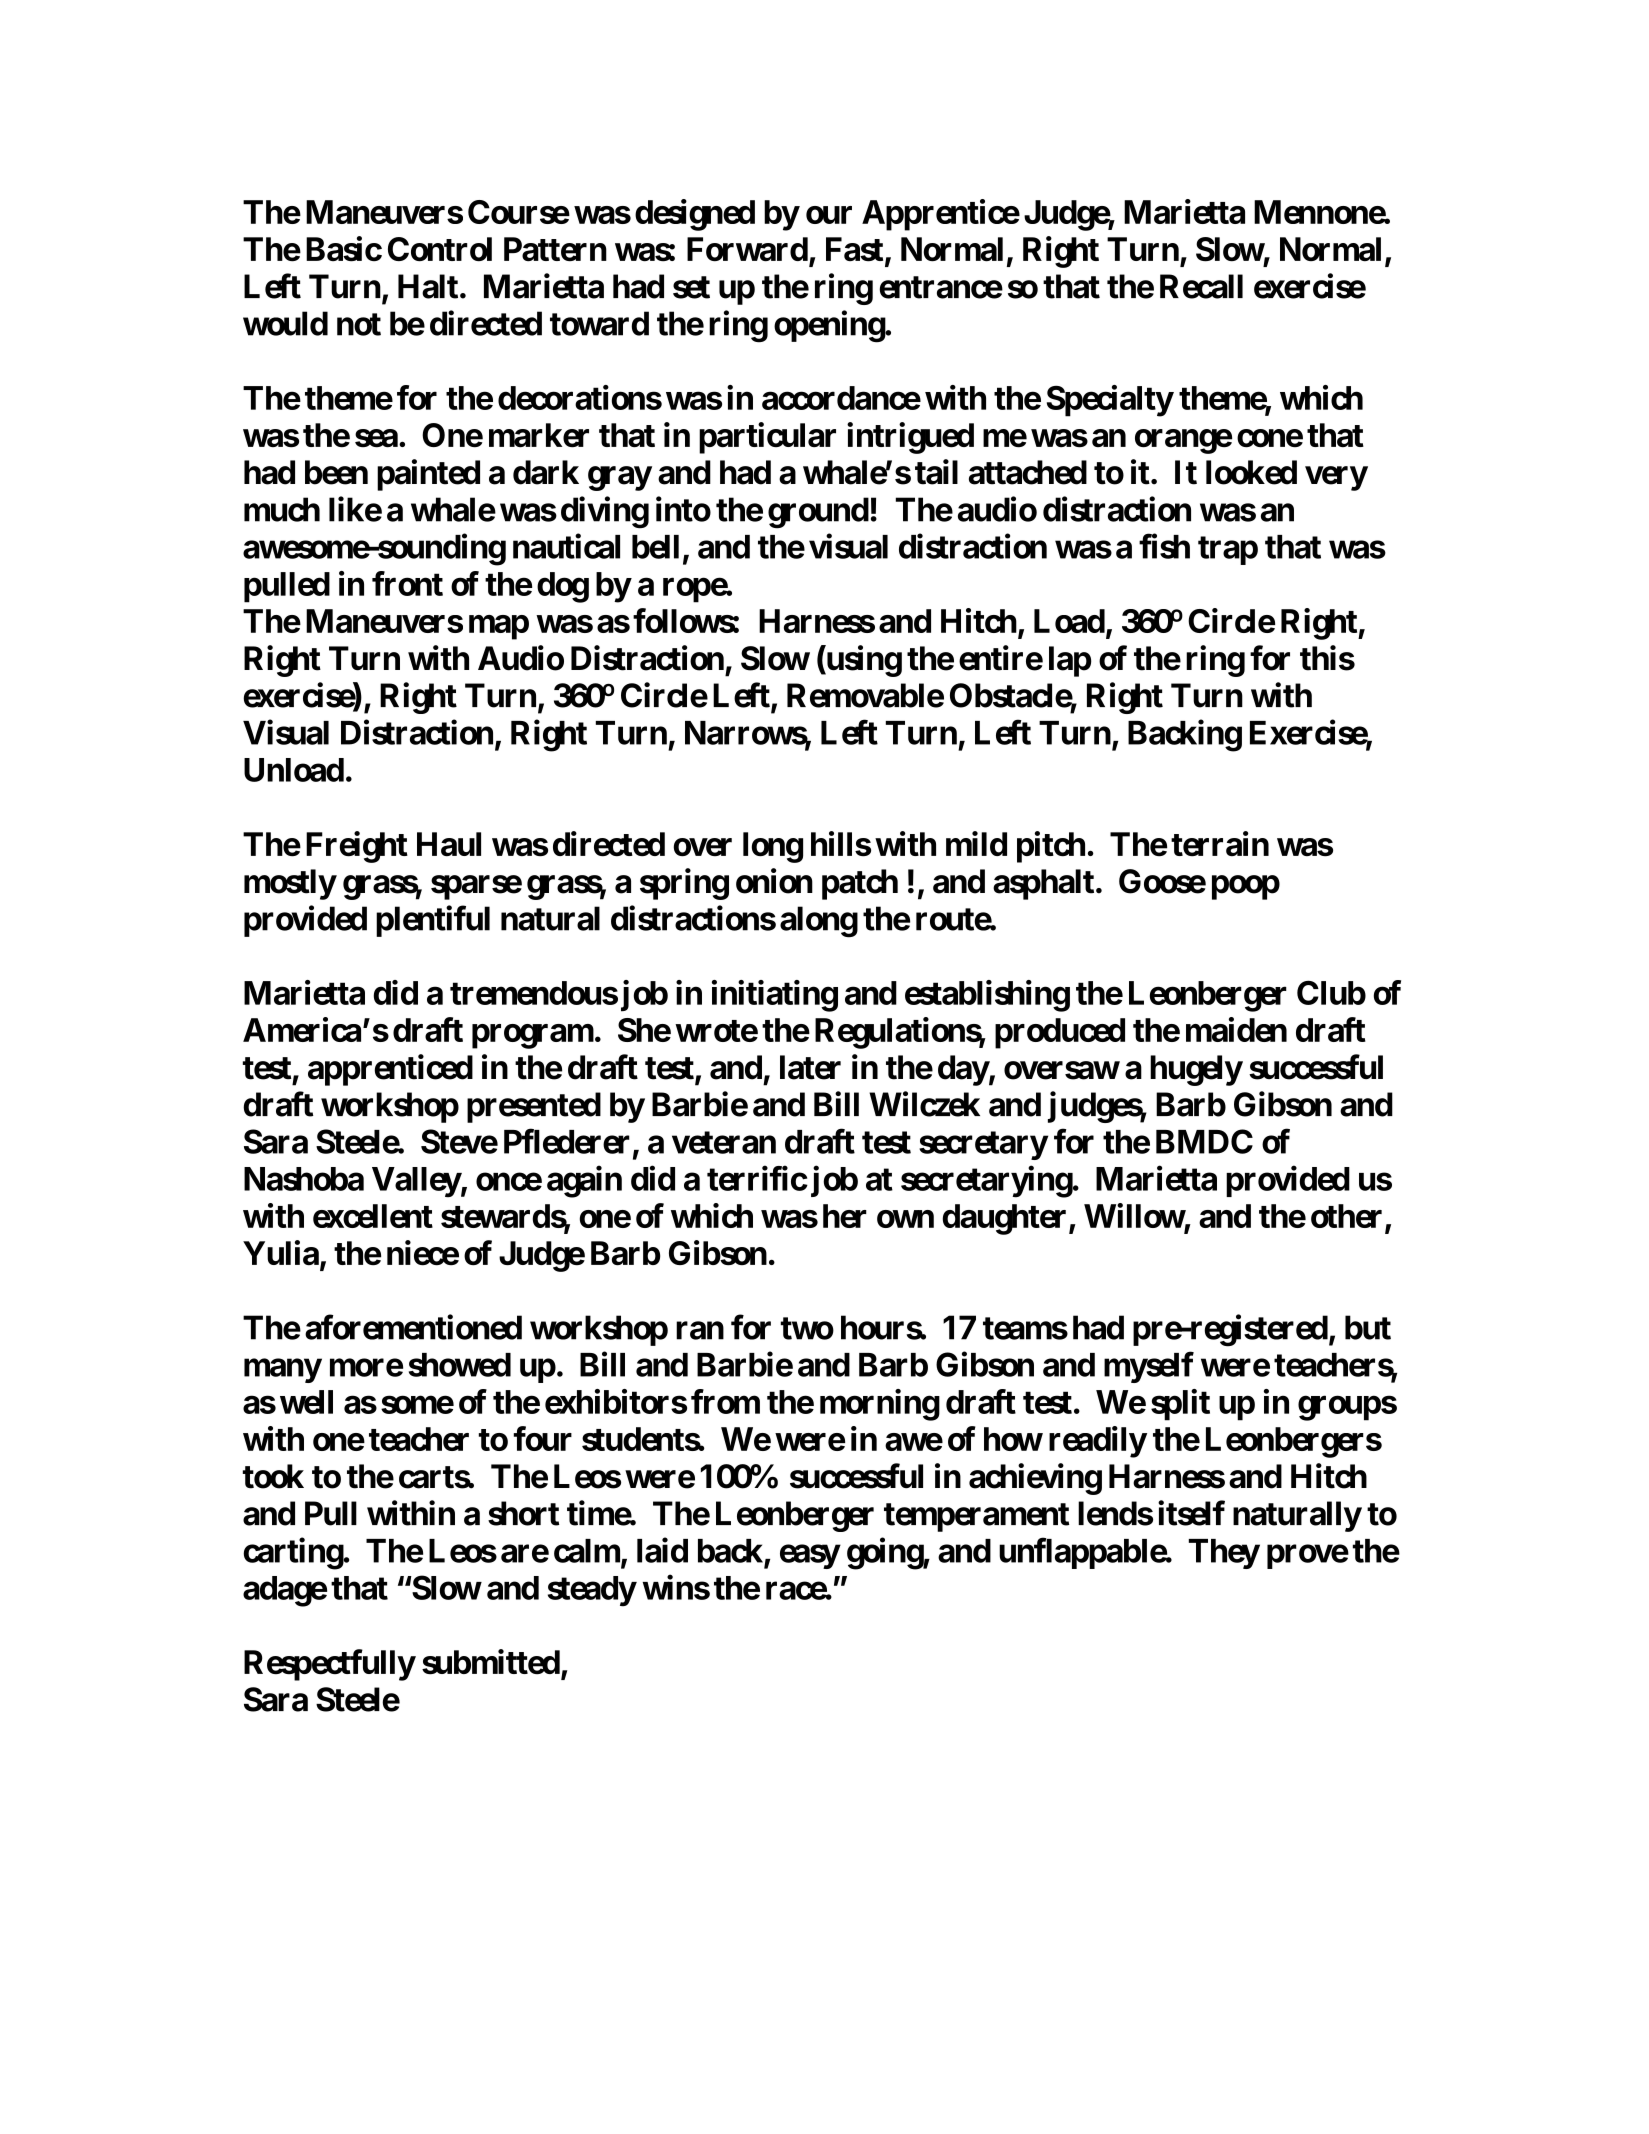 This screenshot has width=1649, height=2134. Describe the element at coordinates (1236, 1029) in the screenshot. I see `maiden` at that location.
